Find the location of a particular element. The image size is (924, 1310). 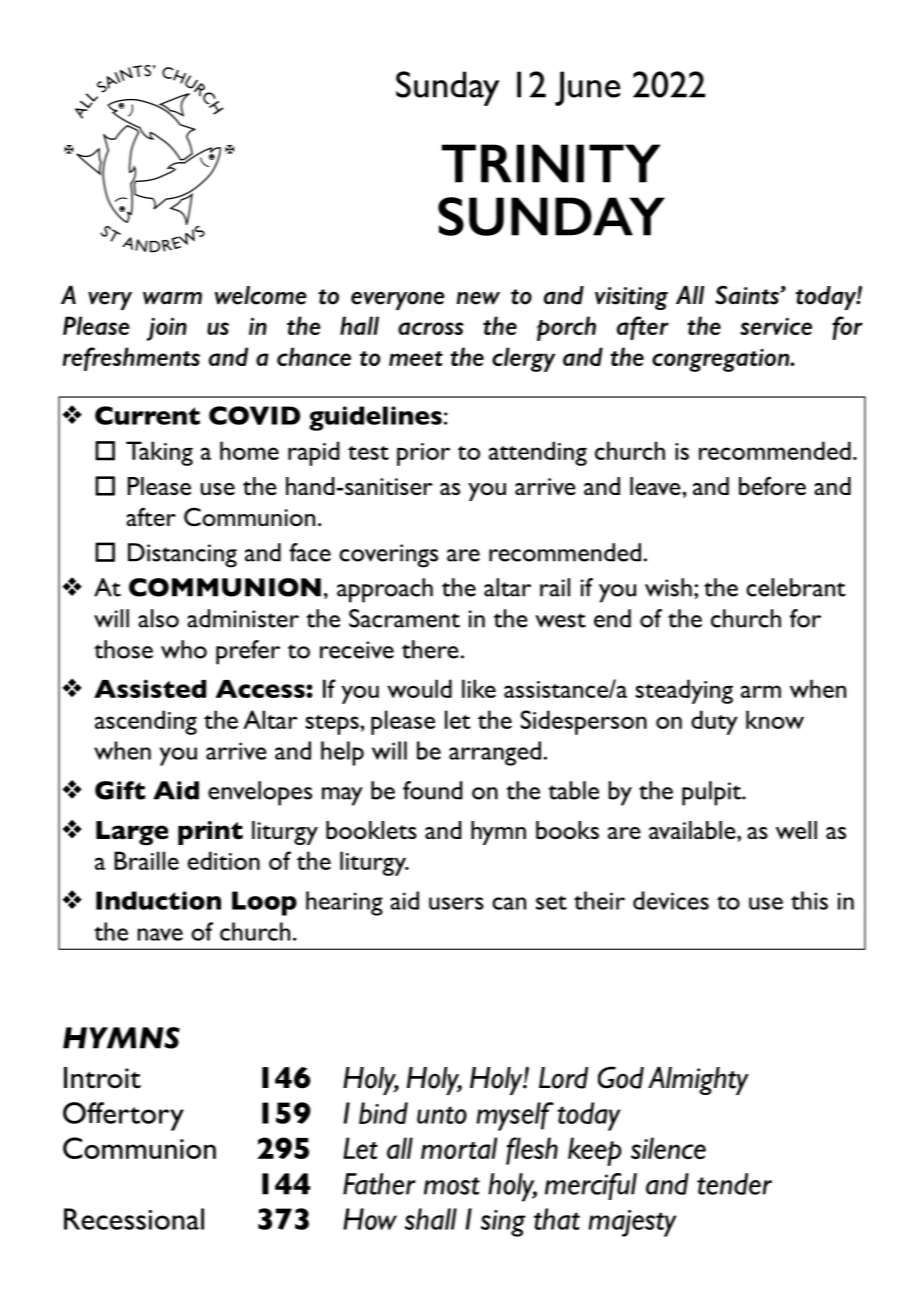

most is located at coordinates (452, 1186).
